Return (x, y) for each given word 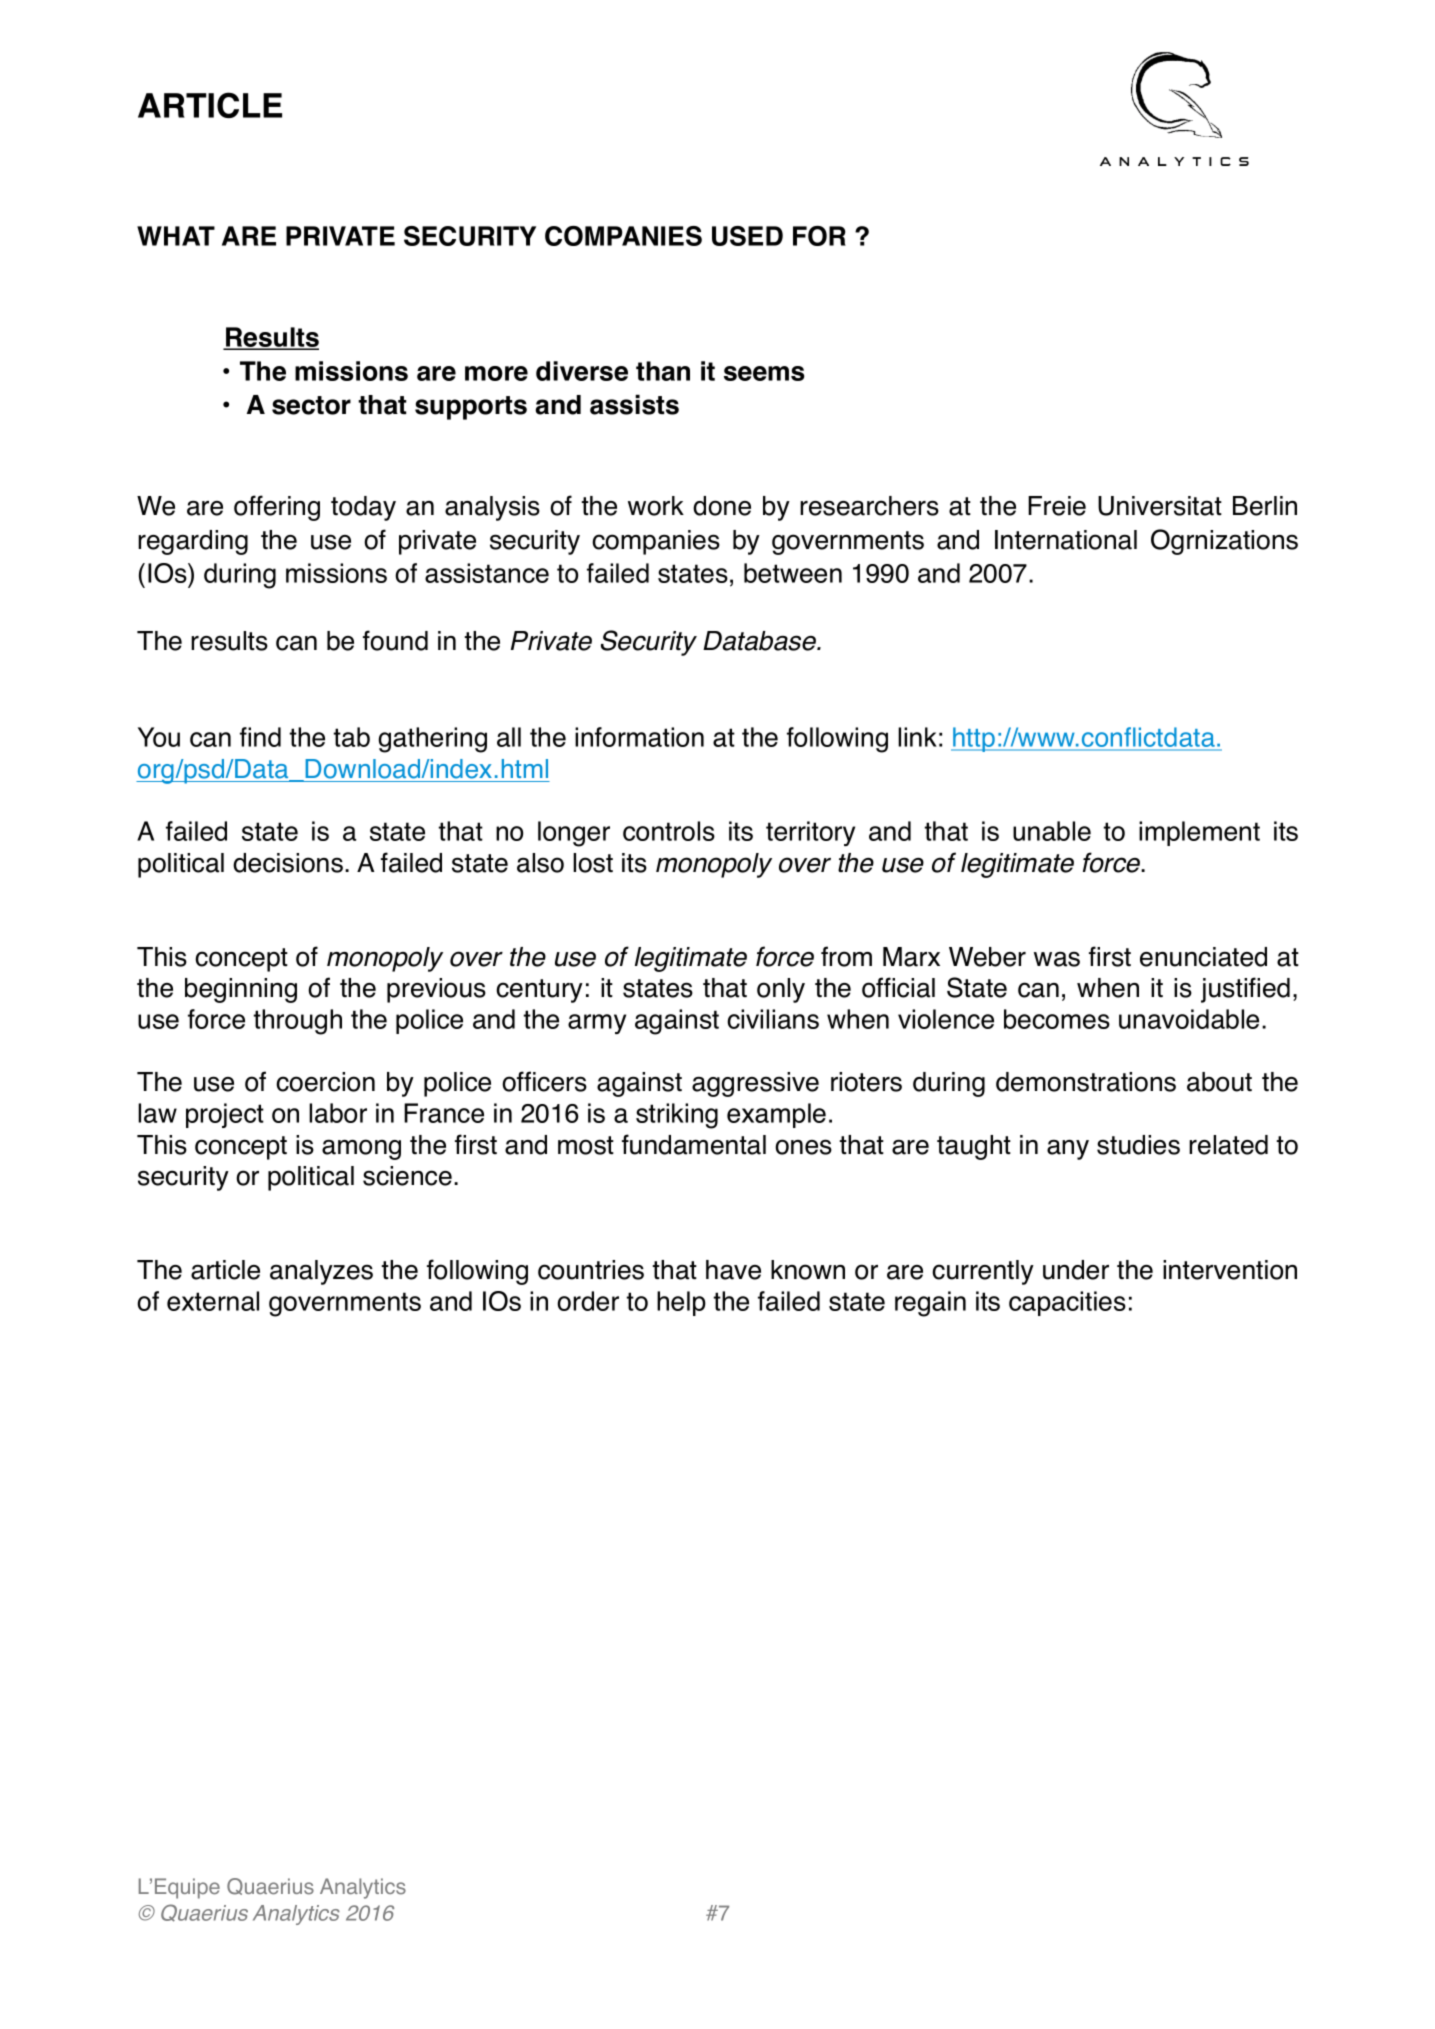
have (733, 1270)
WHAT (176, 236)
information (639, 737)
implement (1199, 833)
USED (747, 236)
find (260, 737)
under (1076, 1270)
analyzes (321, 1272)
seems (764, 373)
